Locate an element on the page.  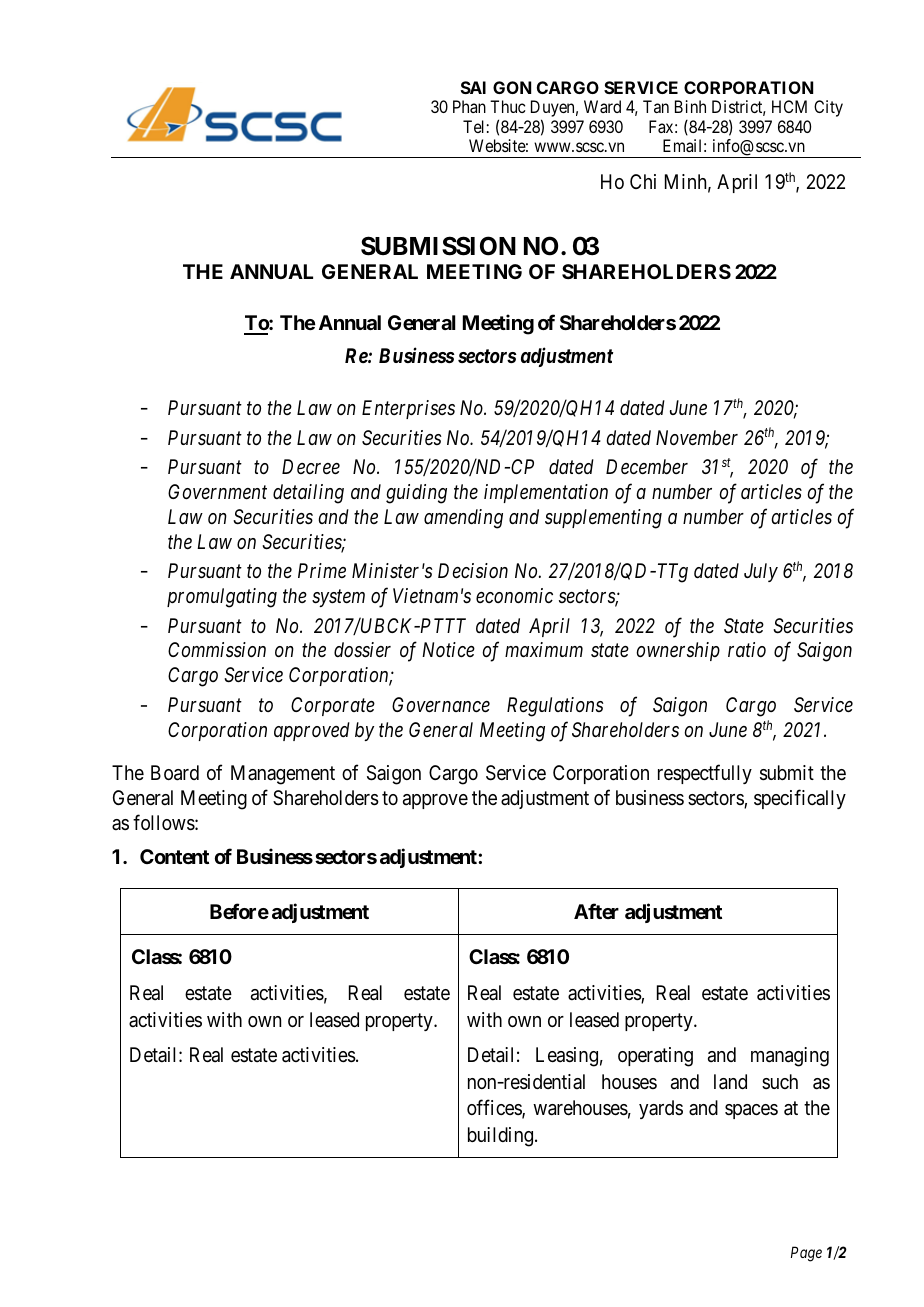
Enterprises is located at coordinates (408, 409).
